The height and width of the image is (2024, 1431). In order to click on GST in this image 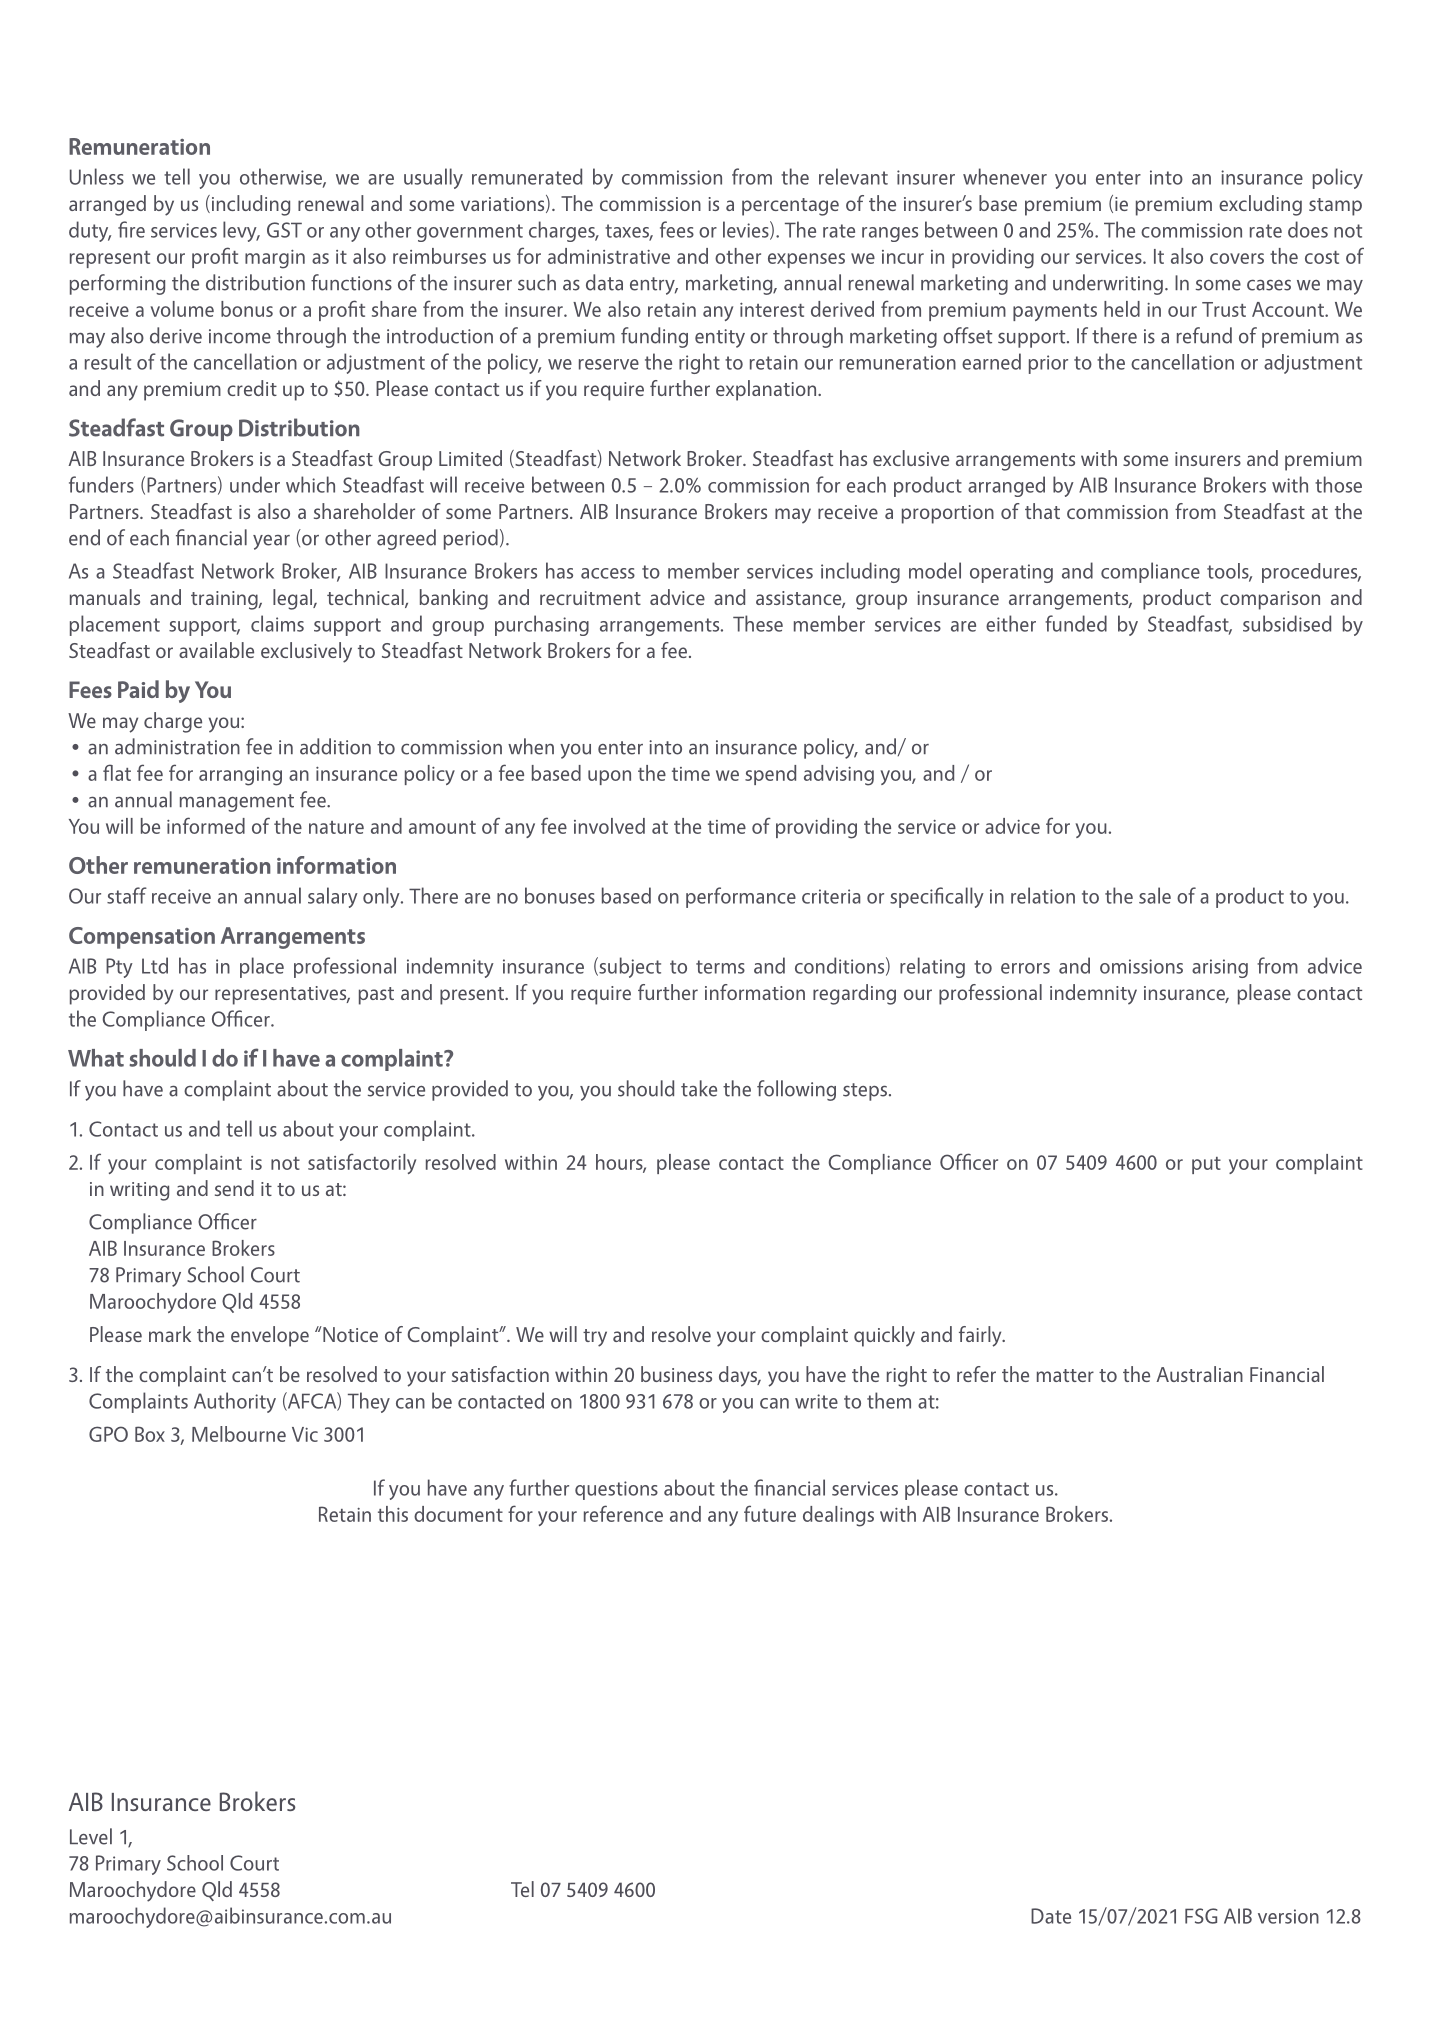, I will do `click(284, 230)`.
